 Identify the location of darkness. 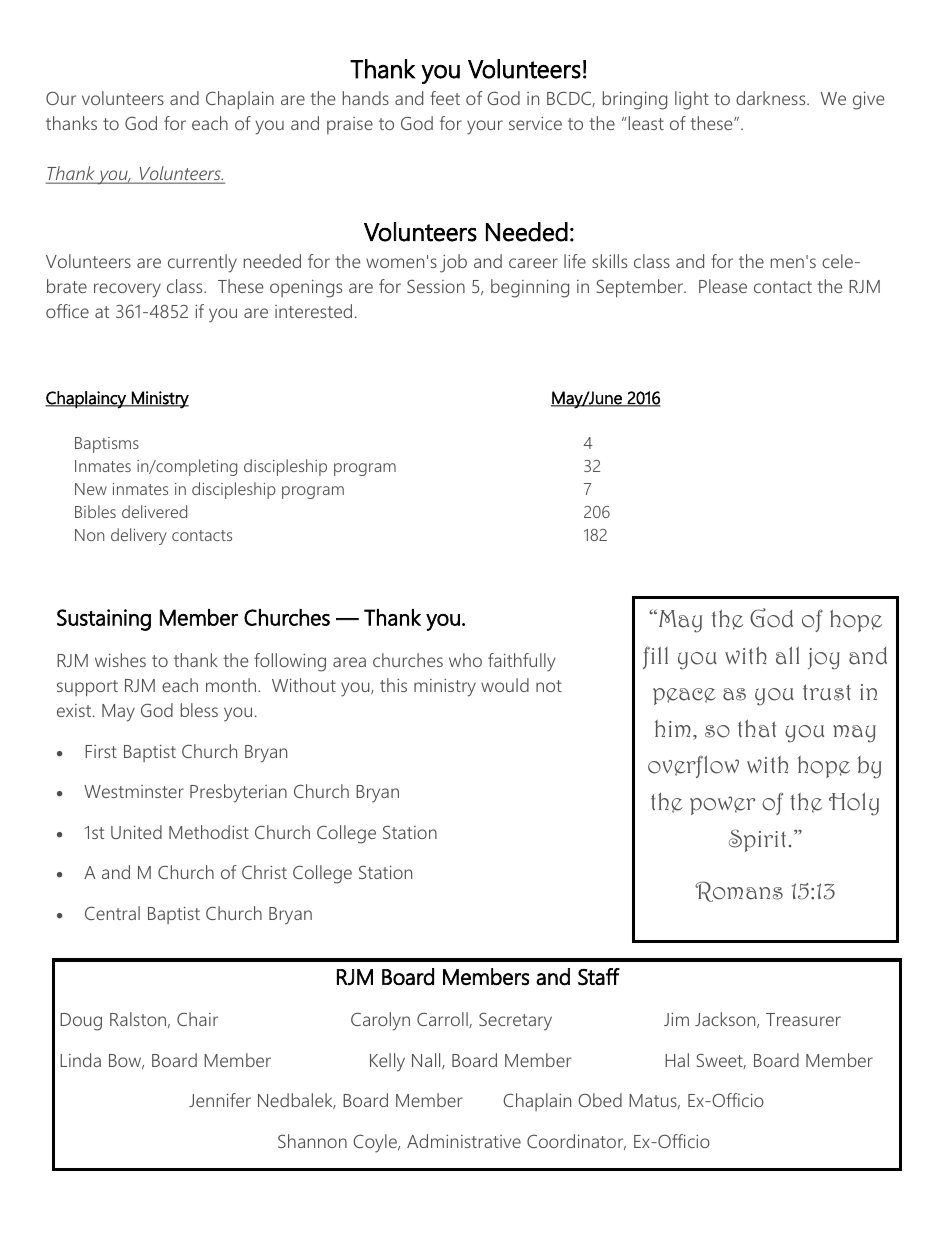
(772, 98).
